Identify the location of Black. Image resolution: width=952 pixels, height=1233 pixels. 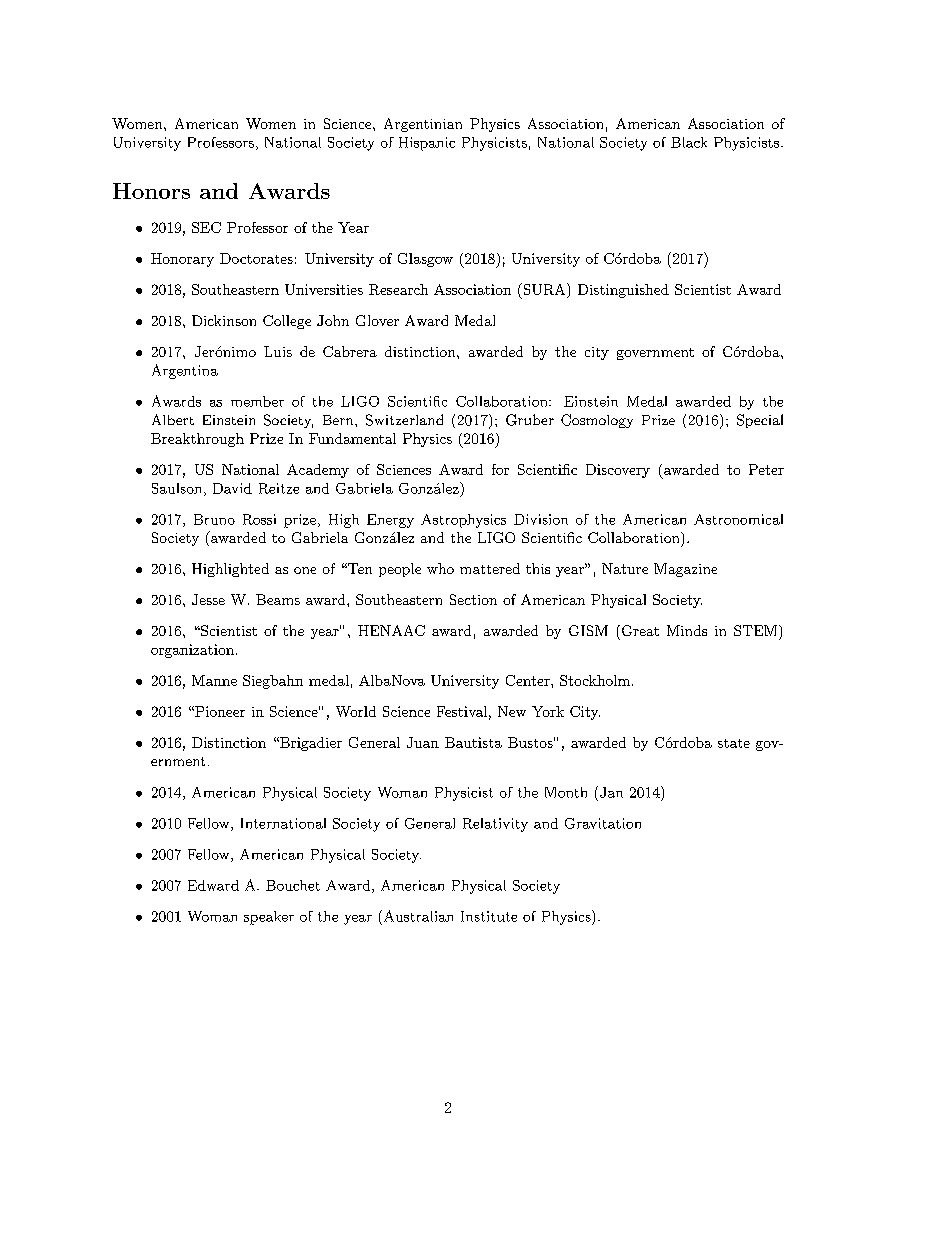
(689, 142).
